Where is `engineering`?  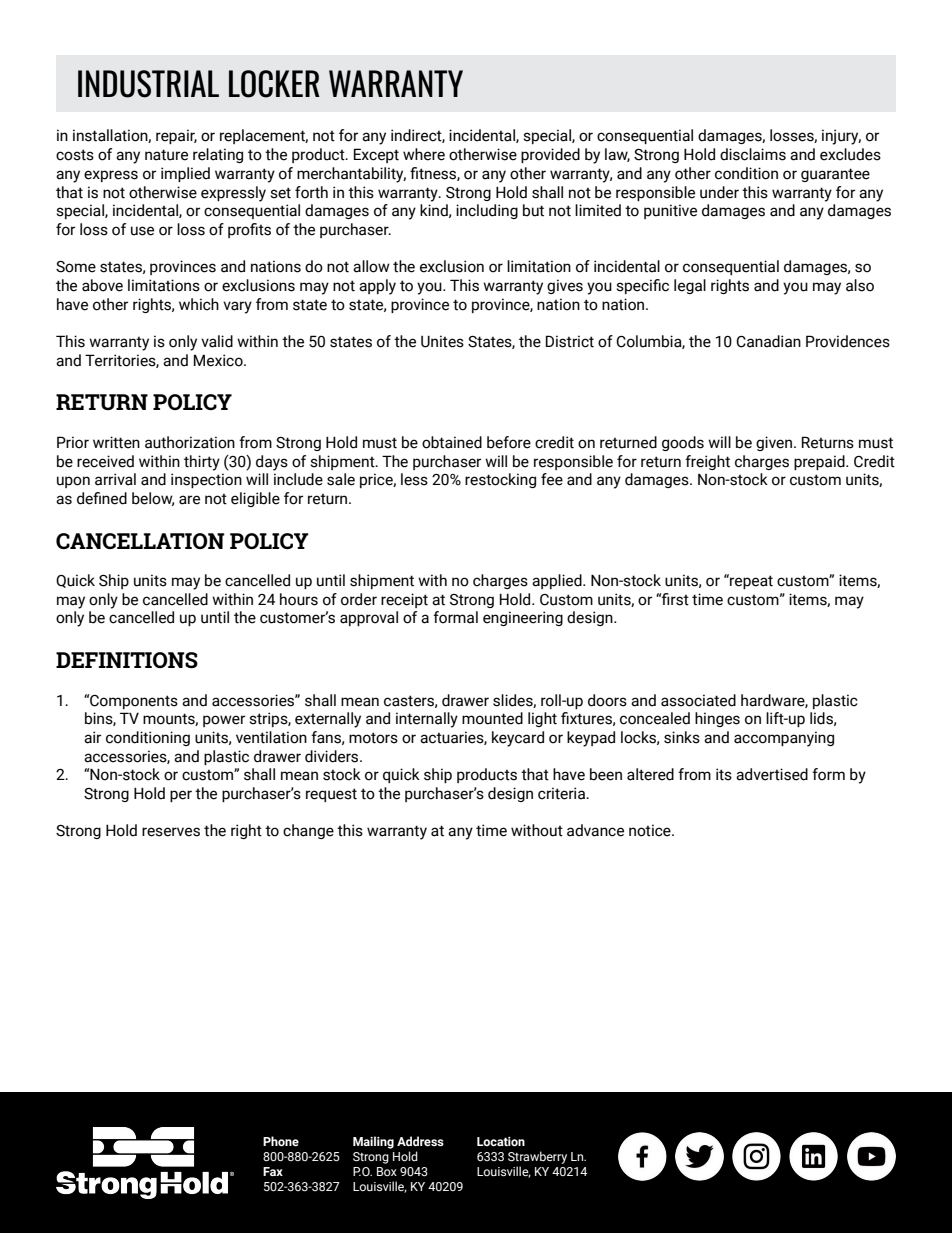 engineering is located at coordinates (523, 618).
